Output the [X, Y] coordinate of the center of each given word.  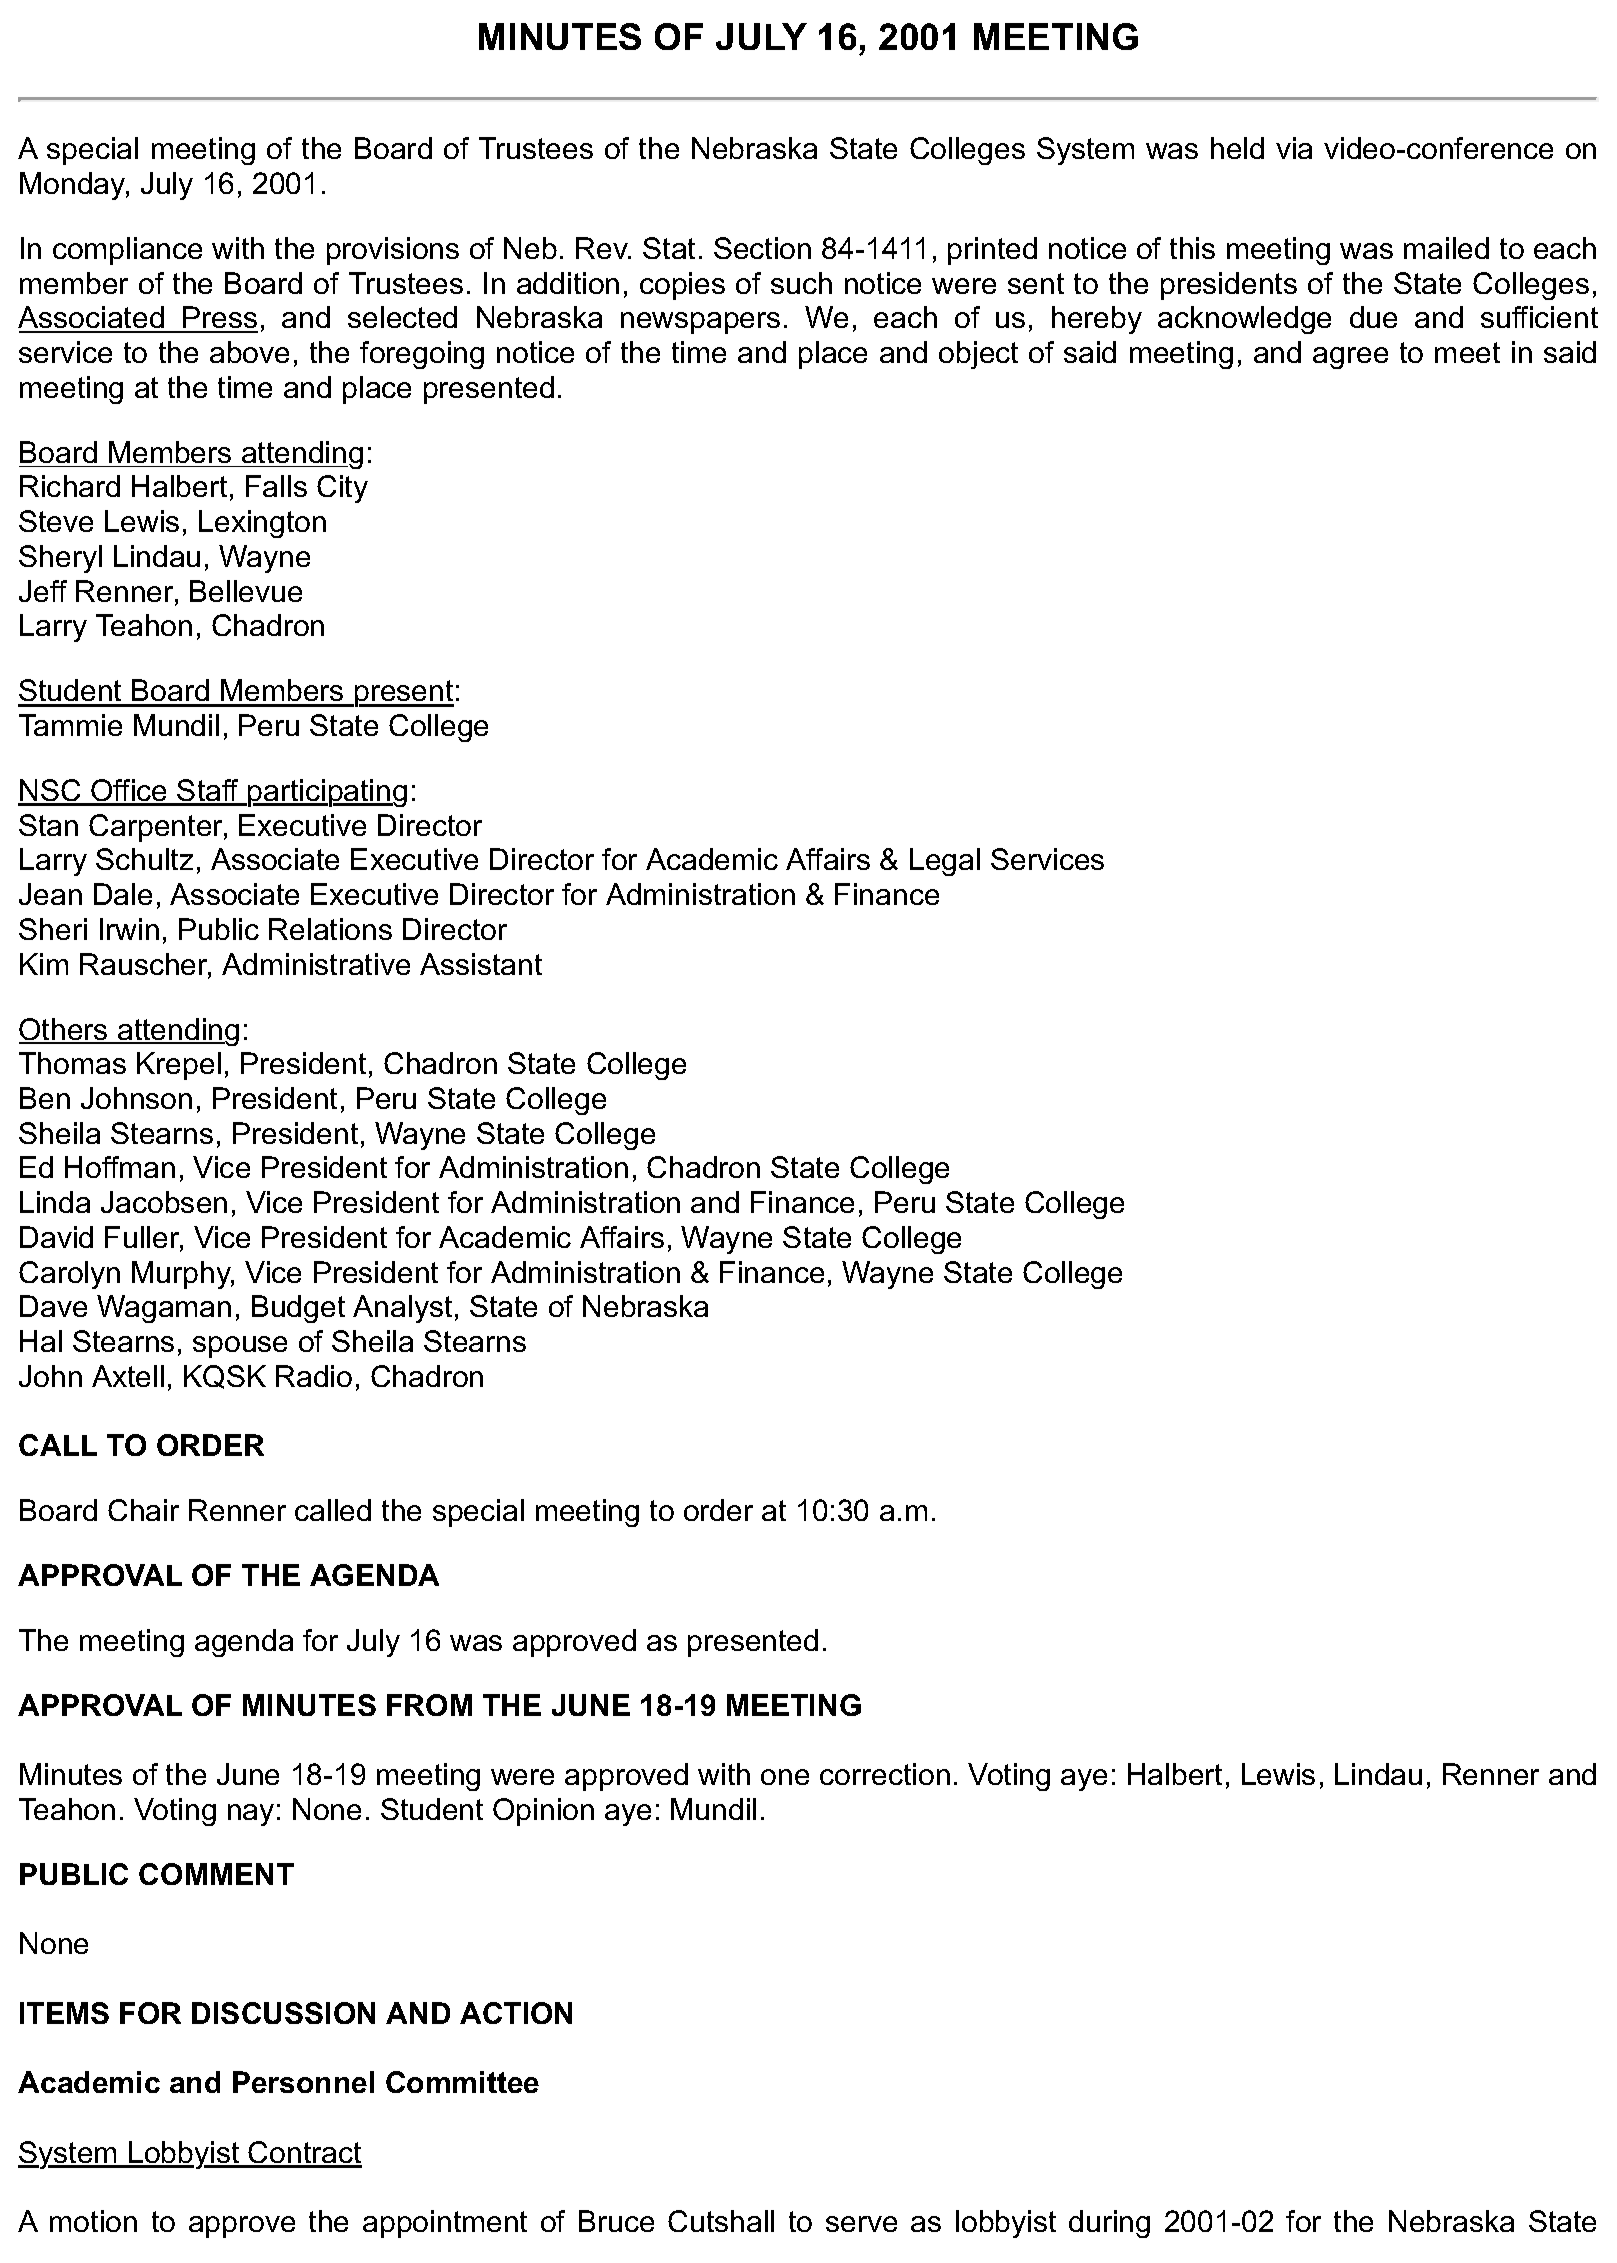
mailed [1446, 248]
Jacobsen [164, 1202]
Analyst [402, 1309]
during [1109, 2224]
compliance [127, 251]
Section [762, 248]
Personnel [303, 2082]
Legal [945, 862]
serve [861, 2224]
